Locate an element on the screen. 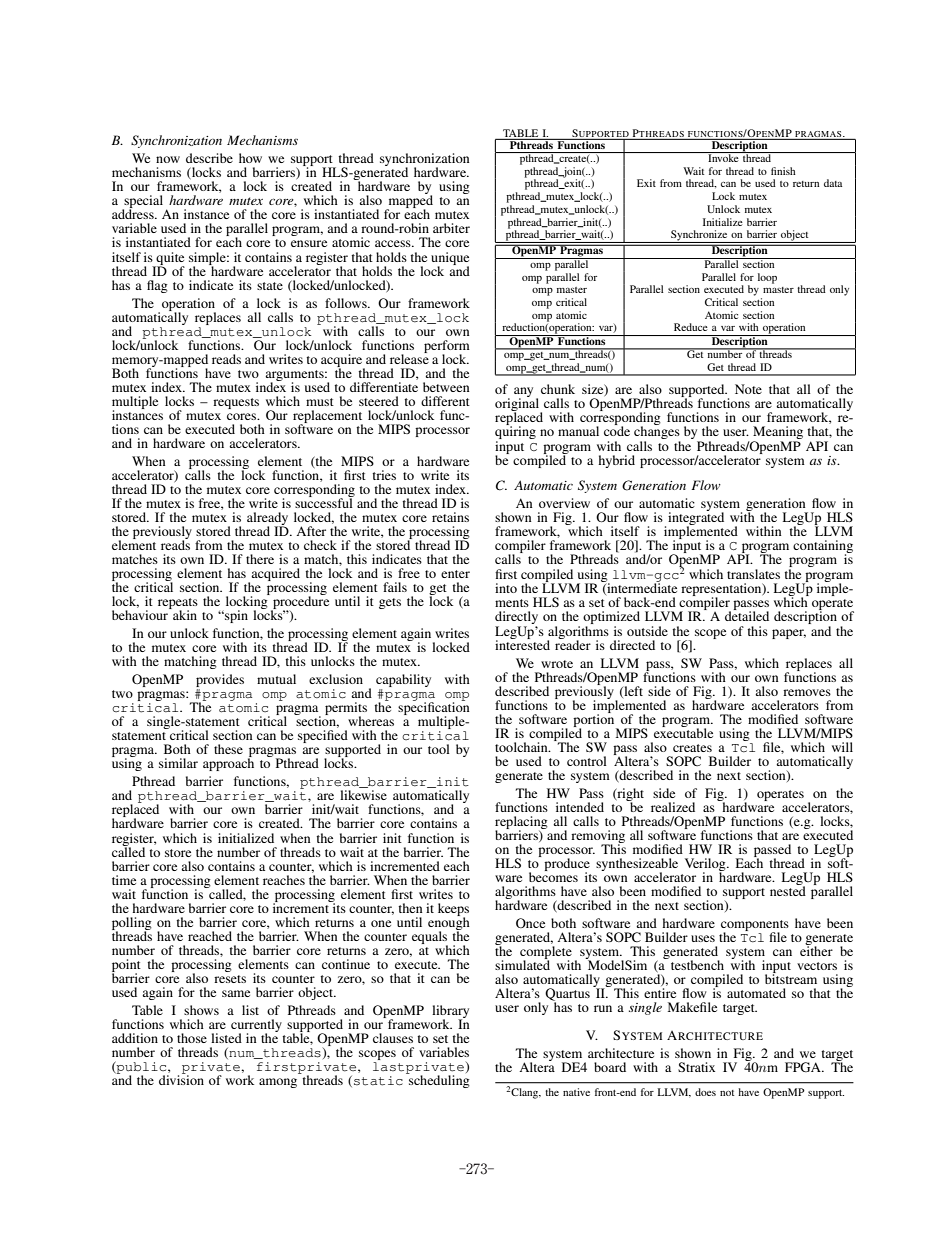 The image size is (952, 1233). replacing is located at coordinates (521, 823).
